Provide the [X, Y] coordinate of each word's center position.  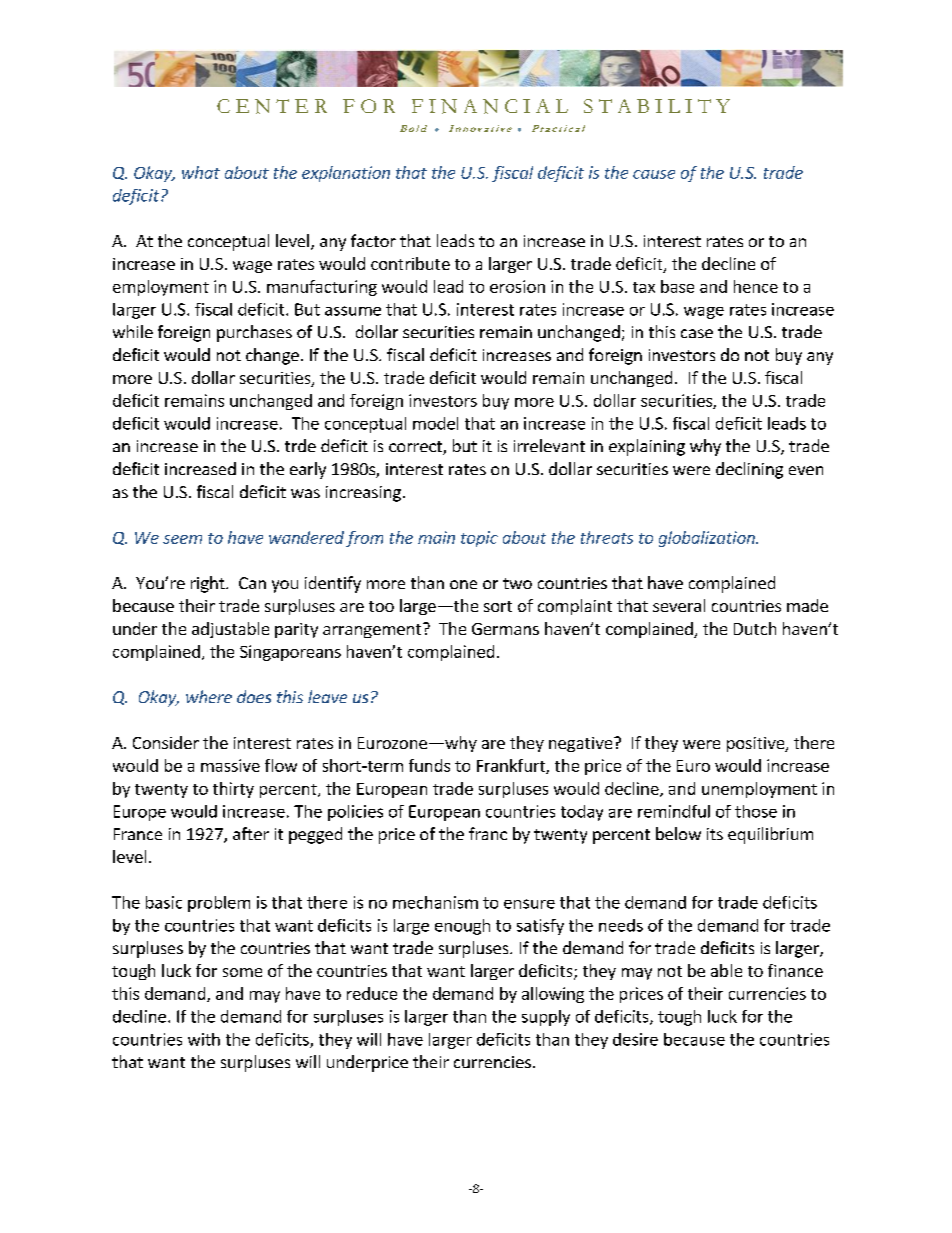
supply [546, 1018]
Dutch [755, 628]
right [209, 584]
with [204, 1039]
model [435, 423]
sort [498, 606]
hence [756, 286]
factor [373, 240]
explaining [647, 447]
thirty [233, 790]
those [756, 811]
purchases [254, 333]
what [201, 172]
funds [429, 765]
